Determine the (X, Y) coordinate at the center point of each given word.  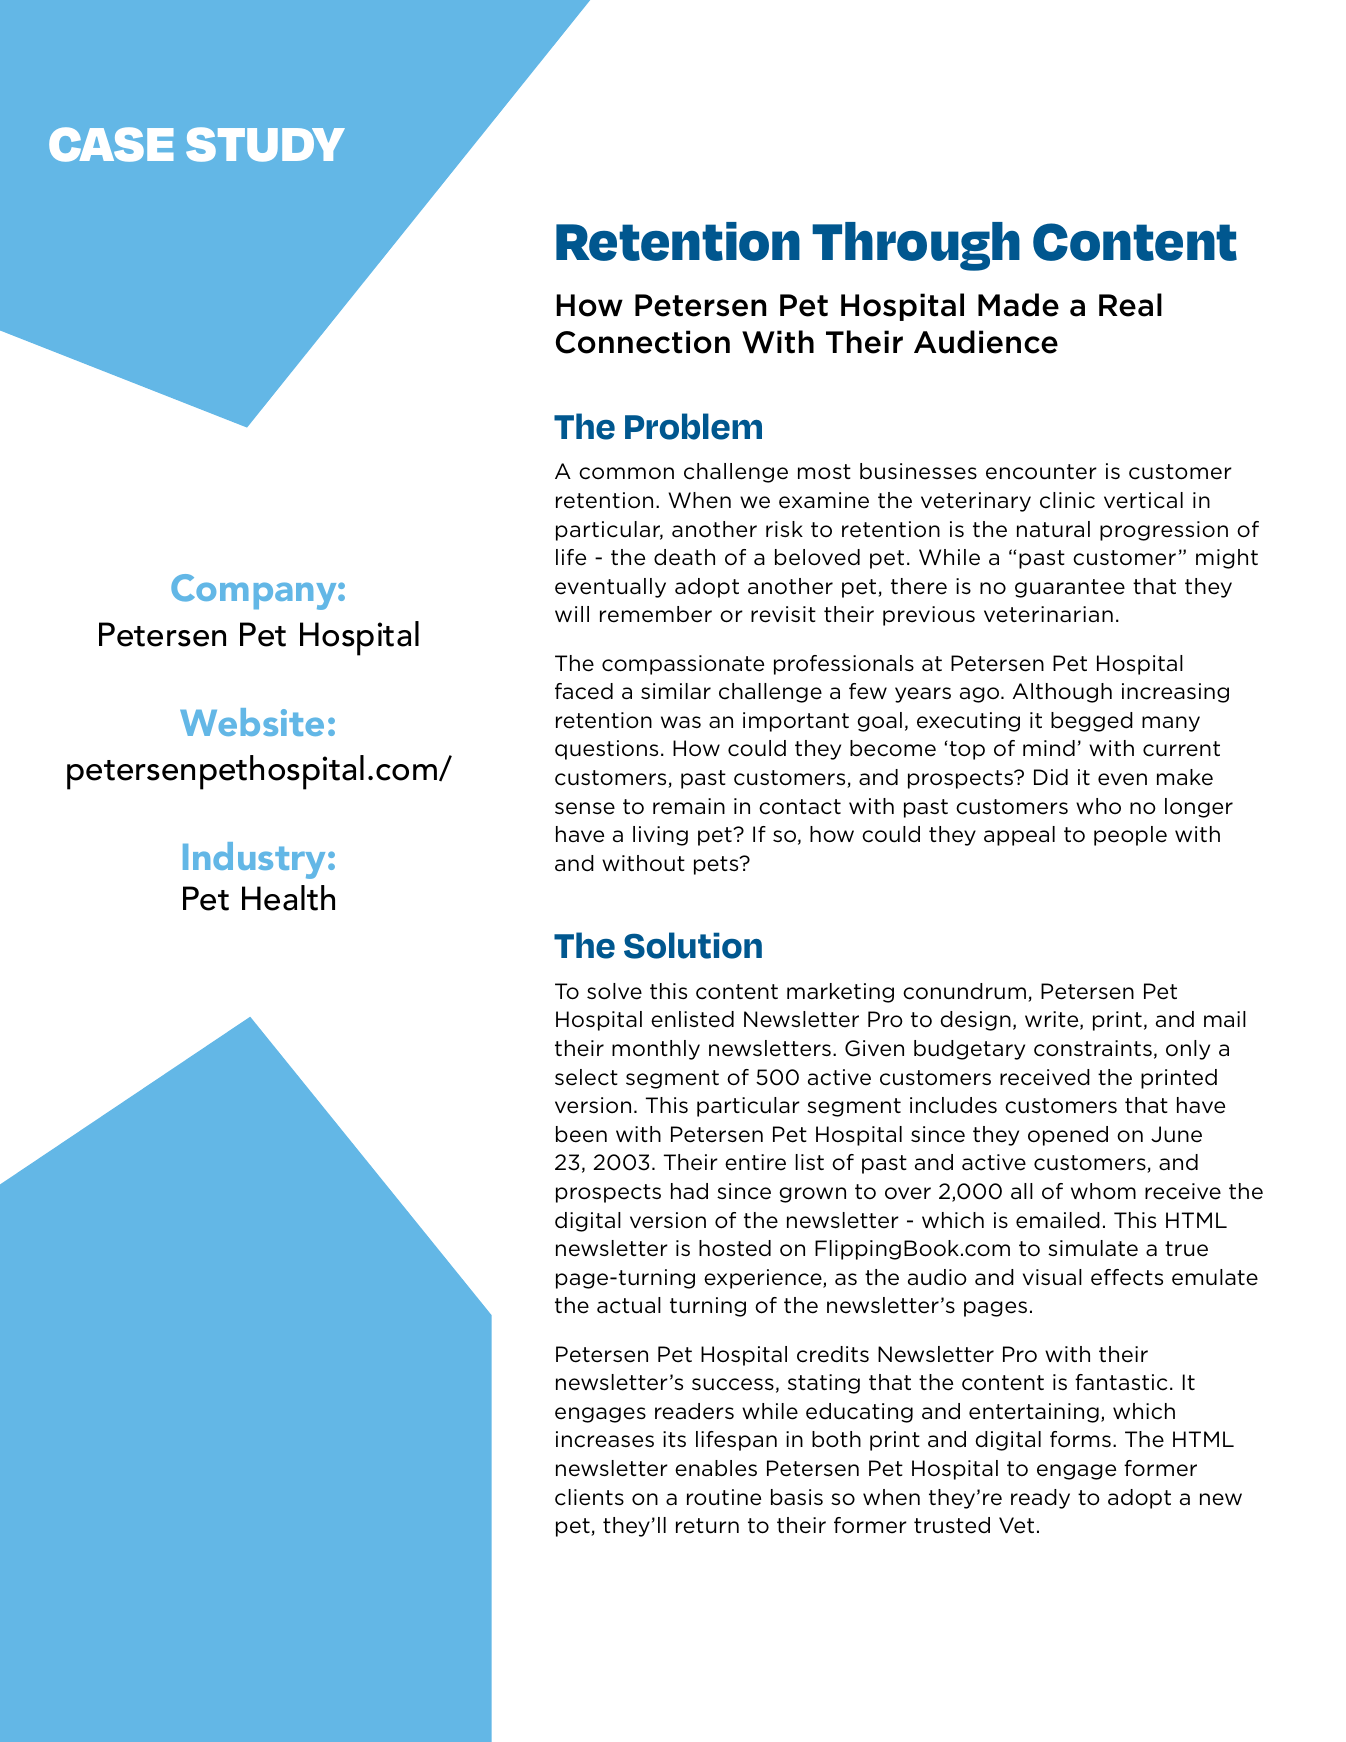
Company (255, 592)
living (660, 836)
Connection (643, 342)
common (626, 473)
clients (589, 1497)
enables (716, 1468)
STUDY (265, 144)
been (581, 1134)
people (1130, 836)
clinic (1067, 500)
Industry (256, 860)
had (689, 1191)
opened (1068, 1136)
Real (1130, 305)
